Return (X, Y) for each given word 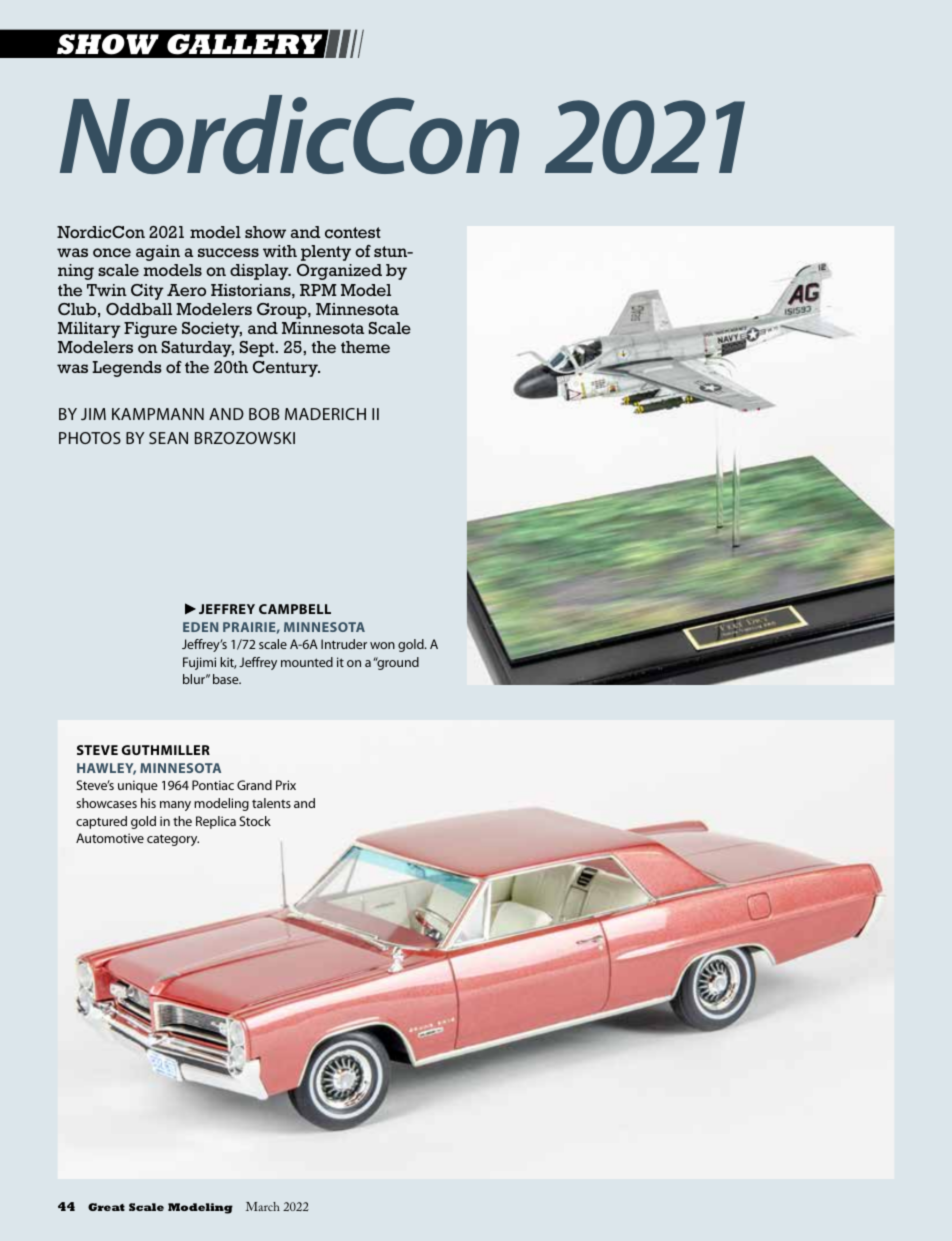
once (112, 253)
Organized (339, 272)
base (227, 679)
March (263, 1206)
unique (138, 786)
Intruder (344, 644)
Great (106, 1207)
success (228, 252)
